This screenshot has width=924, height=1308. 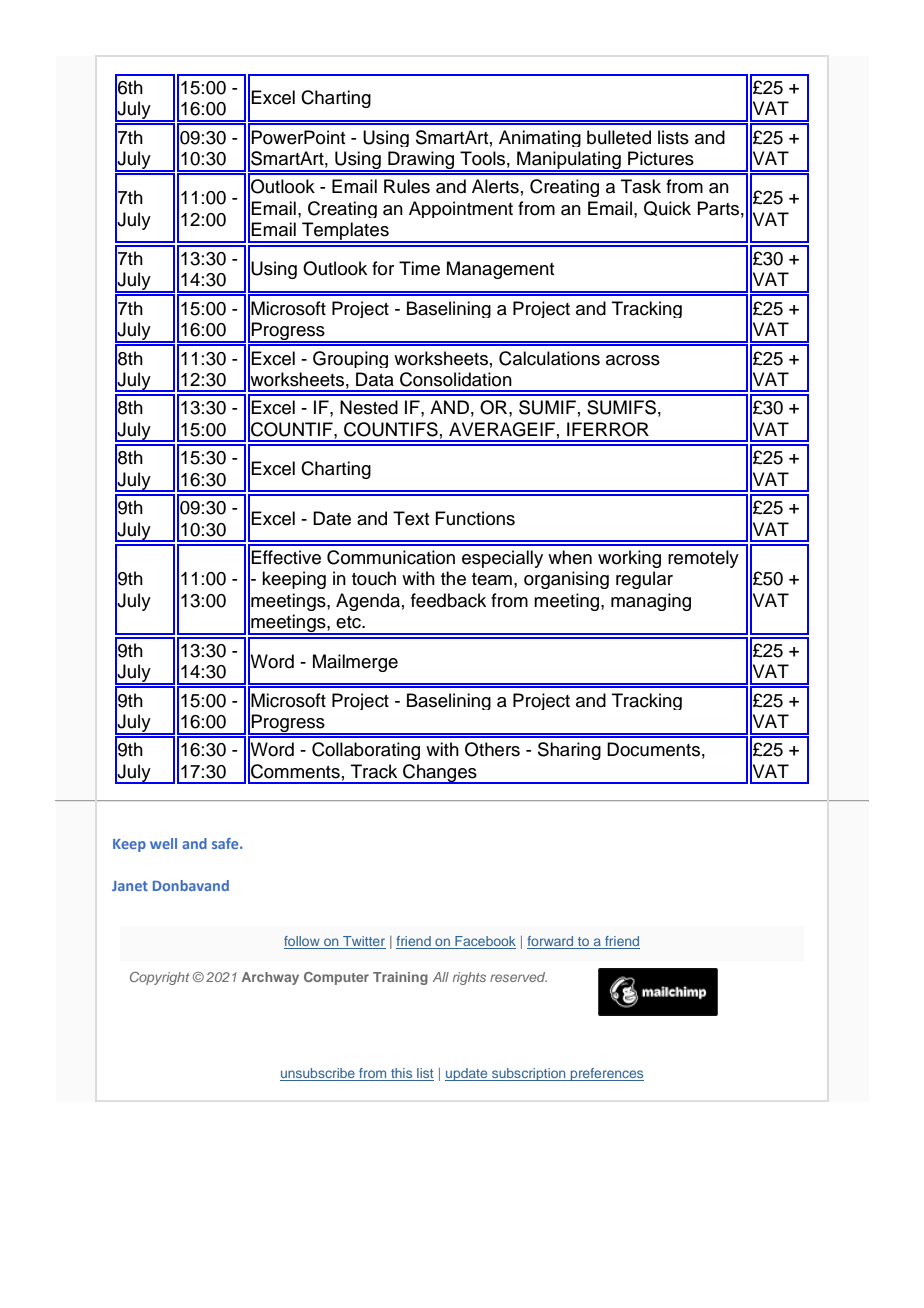 What do you see at coordinates (163, 843) in the screenshot?
I see `well` at bounding box center [163, 843].
